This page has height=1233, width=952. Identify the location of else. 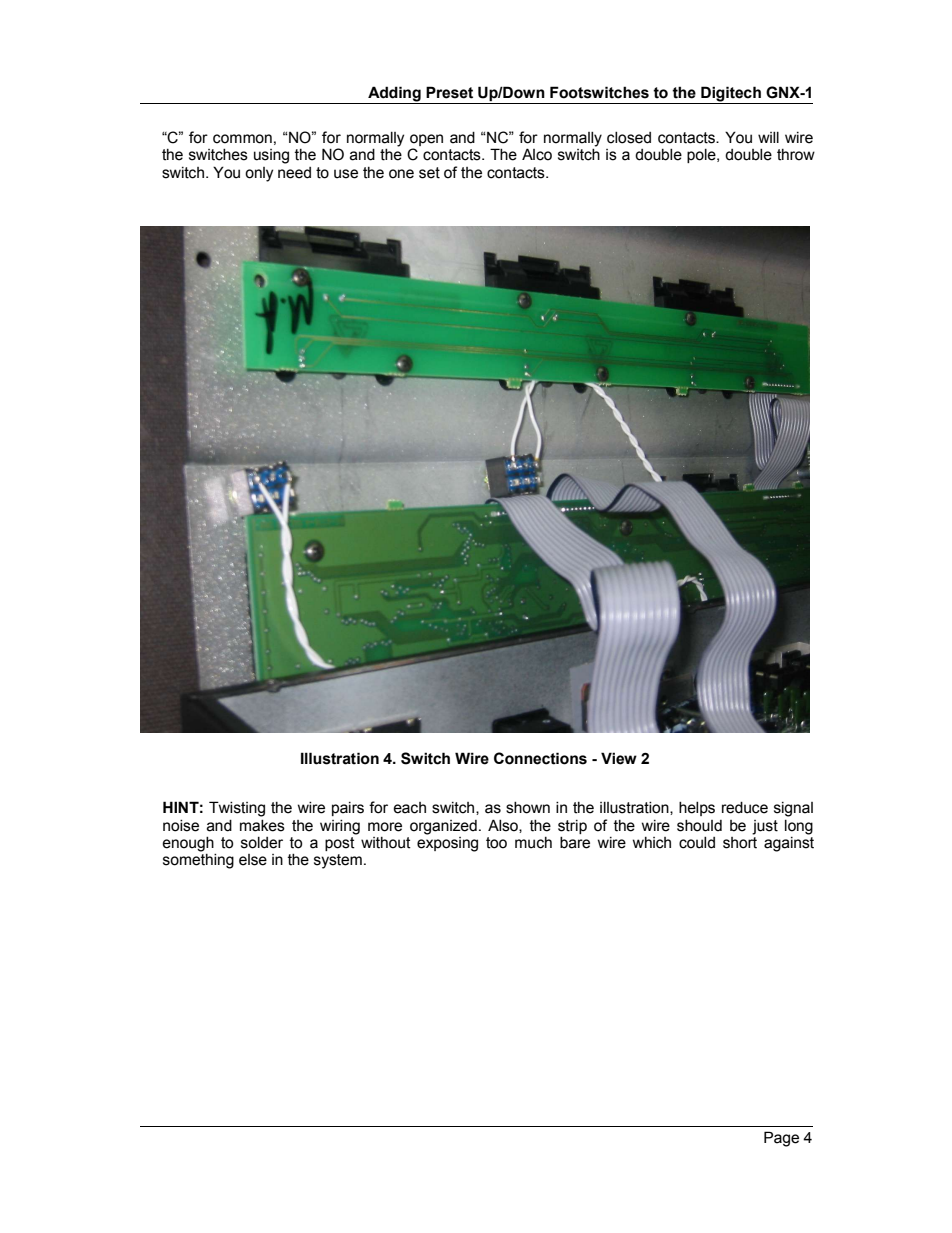
(253, 860).
